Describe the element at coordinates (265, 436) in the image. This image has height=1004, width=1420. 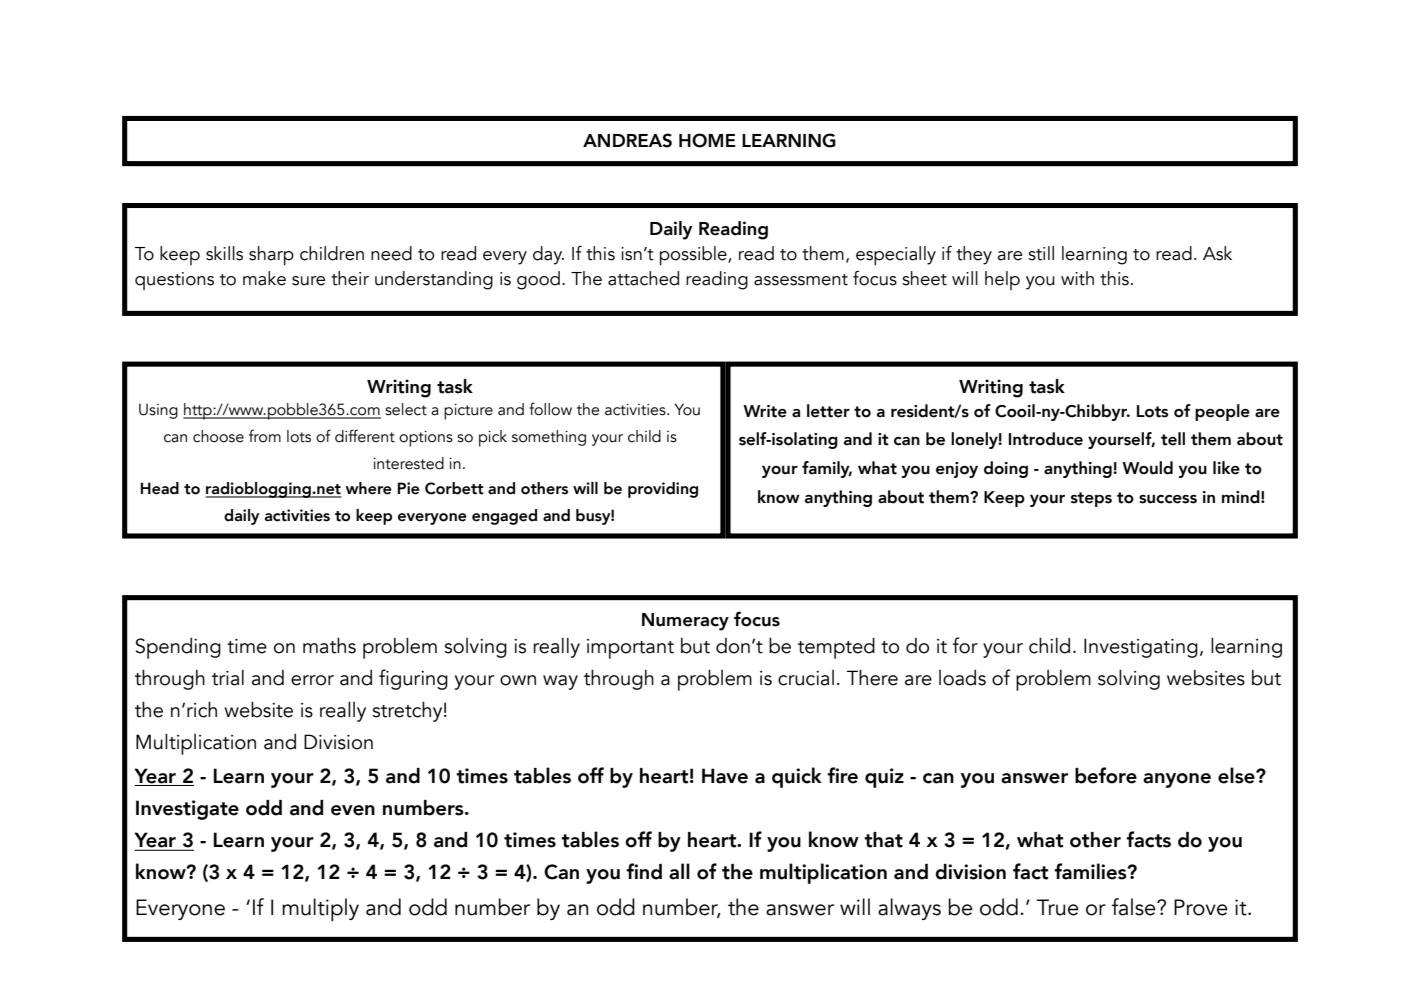
I see `from` at that location.
